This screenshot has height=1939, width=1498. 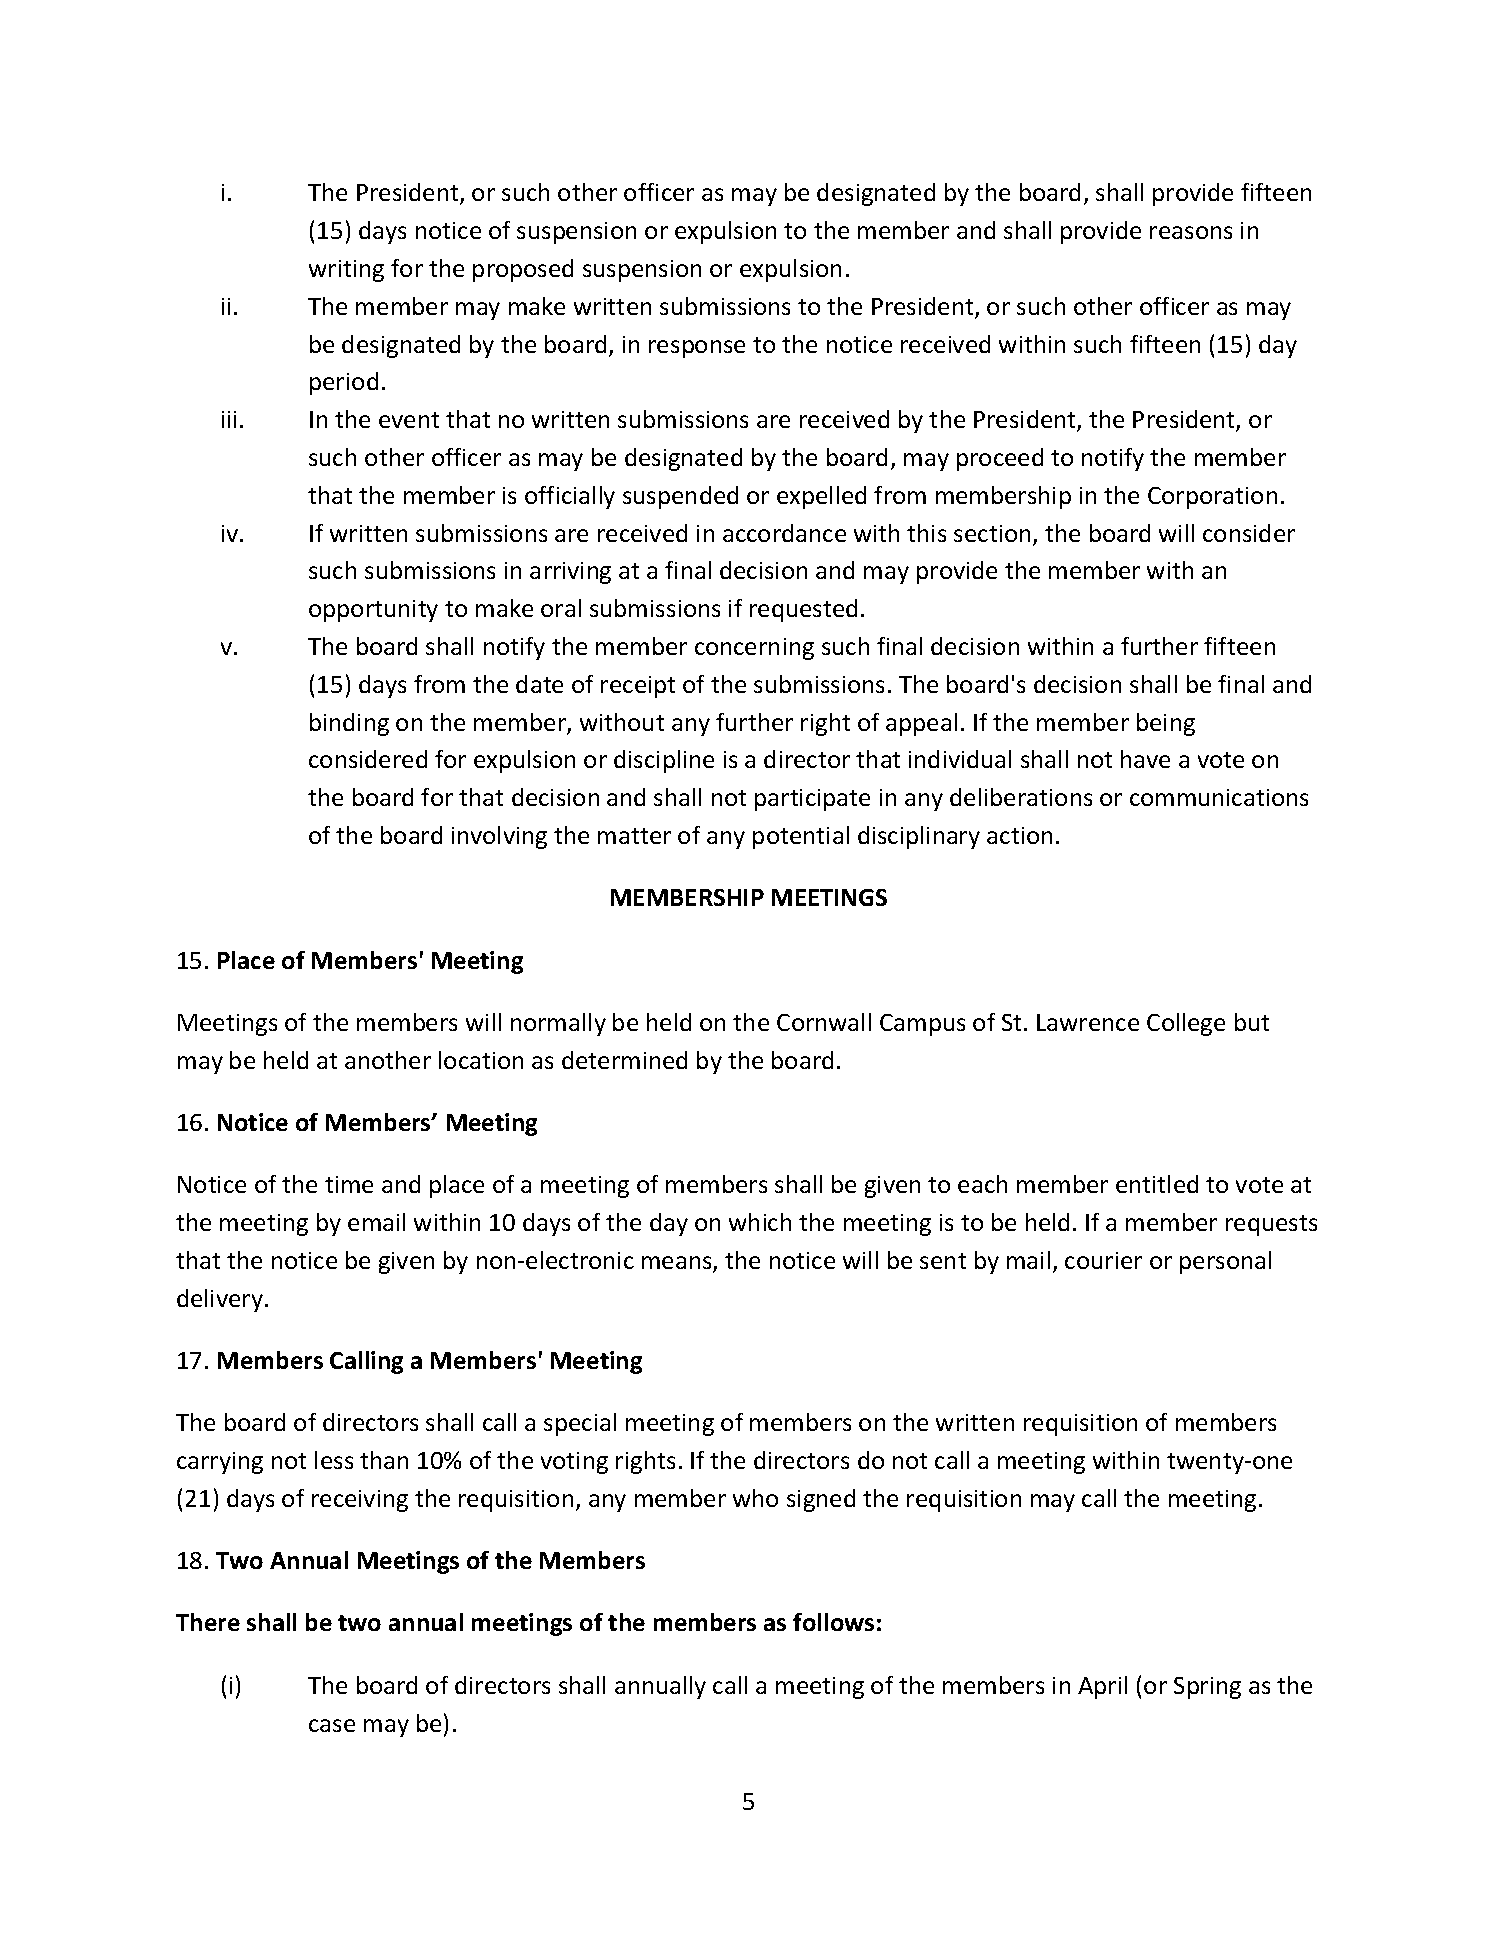 I want to click on being, so click(x=1166, y=724).
